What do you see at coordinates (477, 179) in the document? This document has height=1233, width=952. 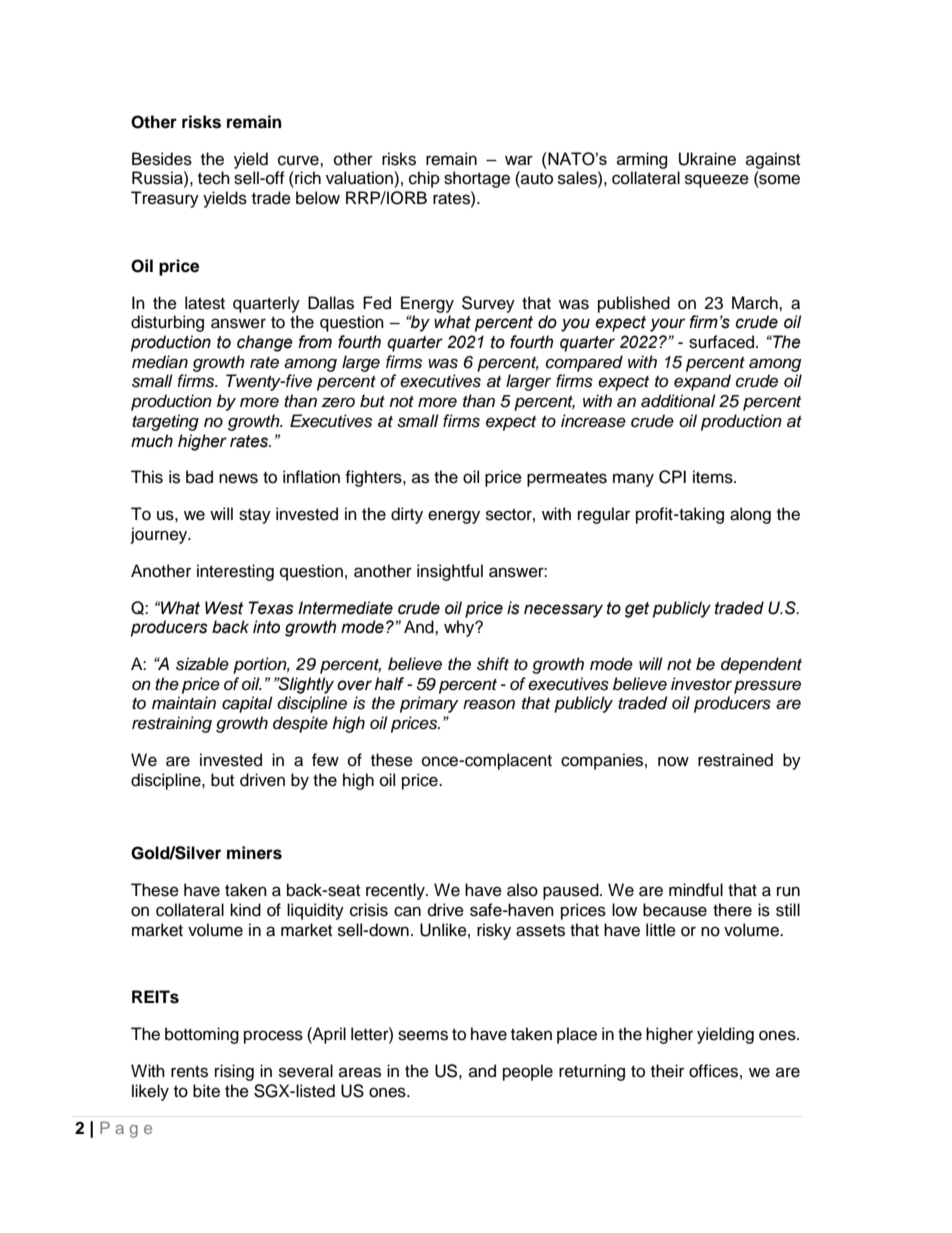 I see `shortage` at bounding box center [477, 179].
